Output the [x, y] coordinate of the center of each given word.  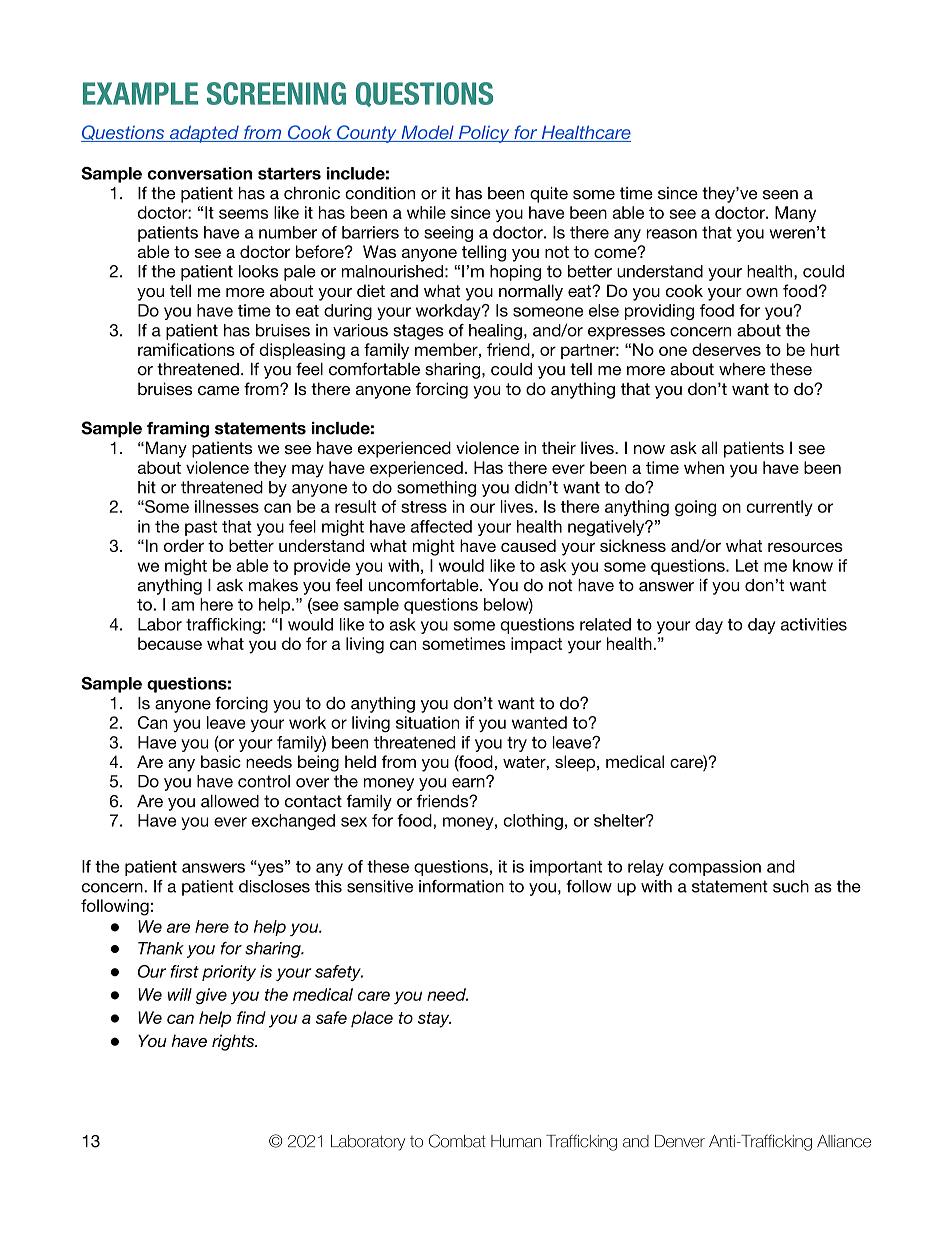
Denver [680, 1141]
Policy [484, 134]
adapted [204, 134]
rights [234, 1042]
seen [780, 195]
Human [516, 1141]
